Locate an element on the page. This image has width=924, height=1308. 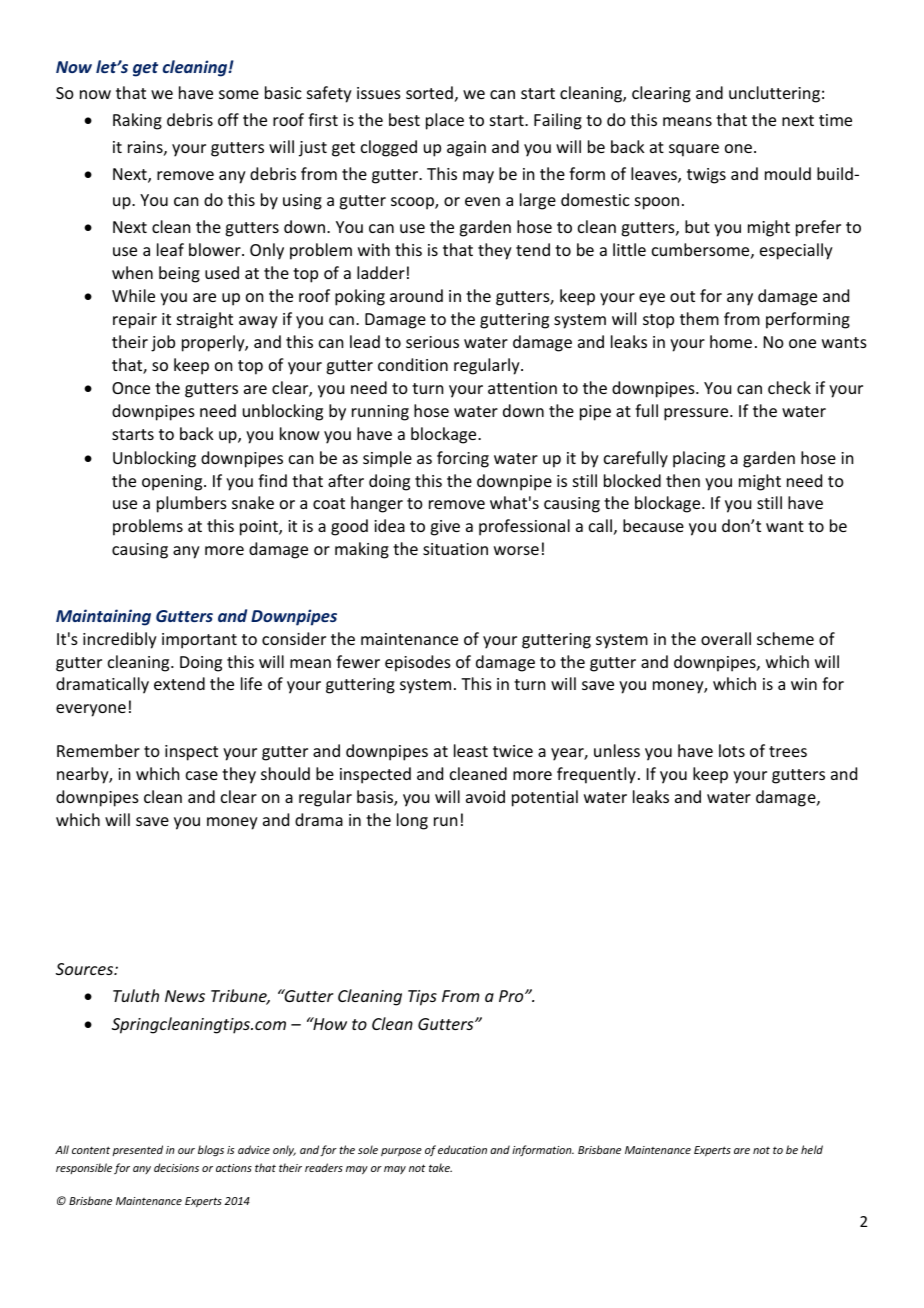
important is located at coordinates (199, 641).
